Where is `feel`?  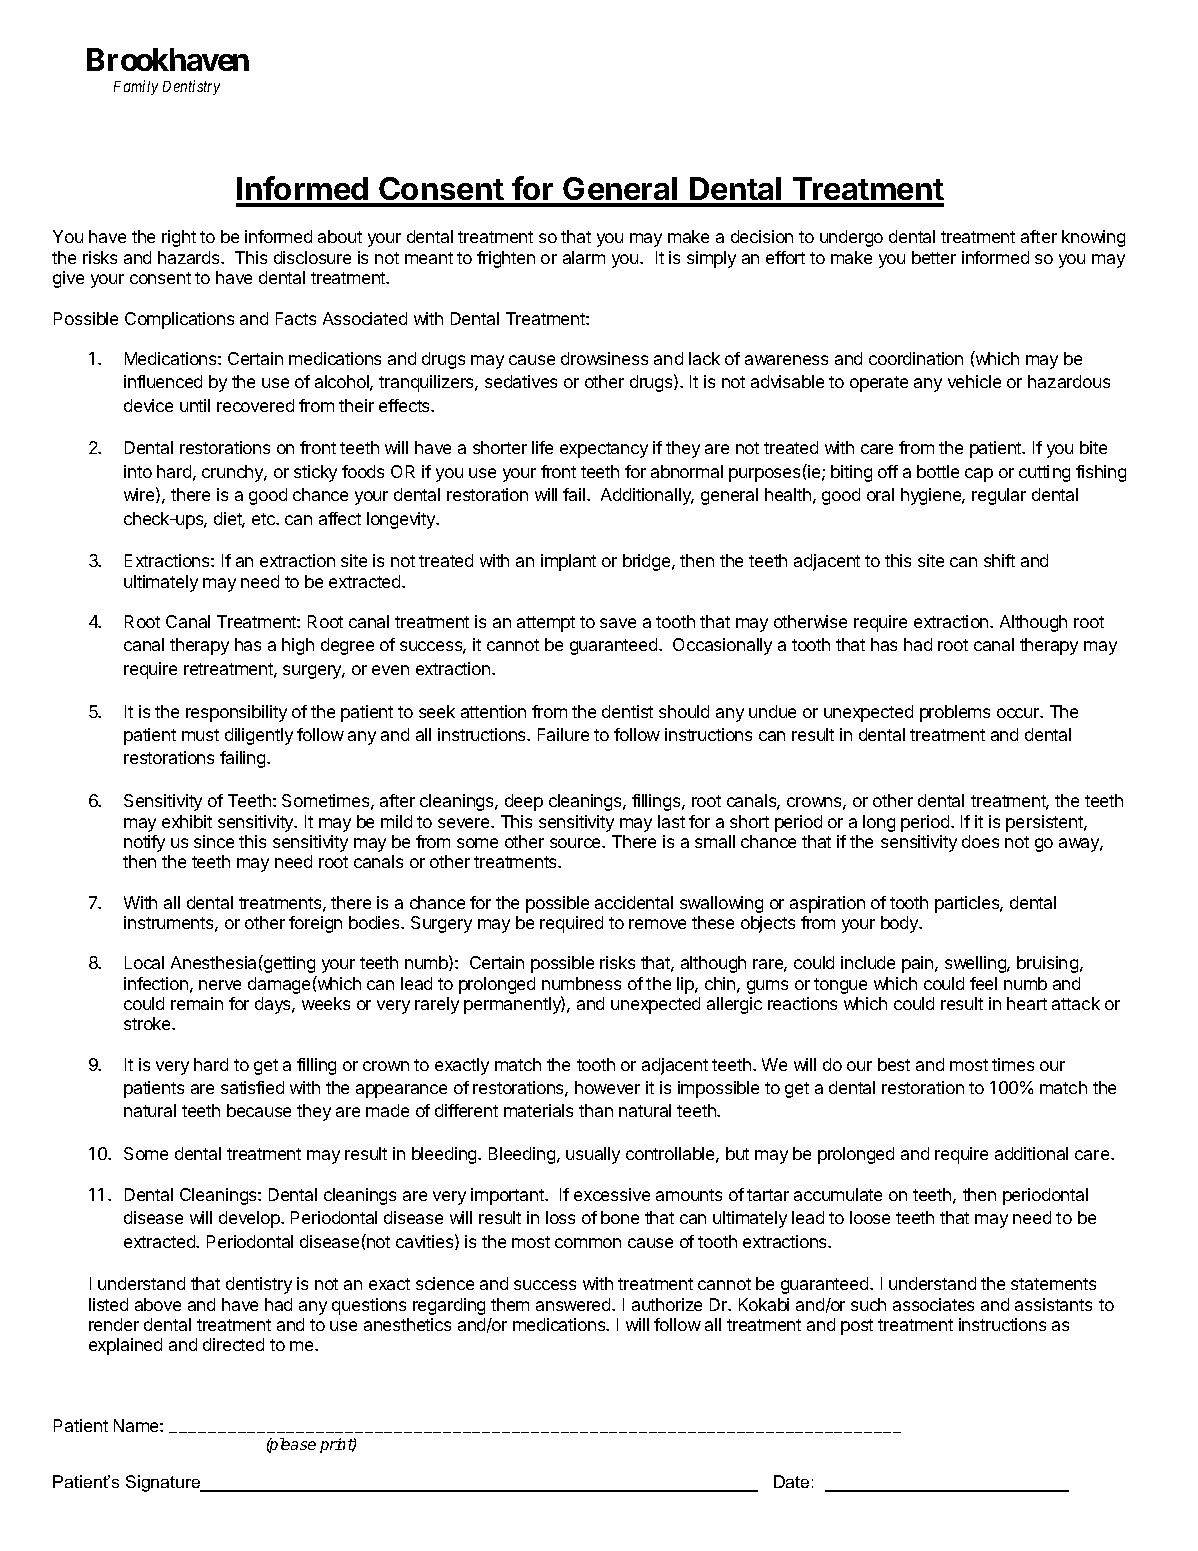 feel is located at coordinates (983, 983).
